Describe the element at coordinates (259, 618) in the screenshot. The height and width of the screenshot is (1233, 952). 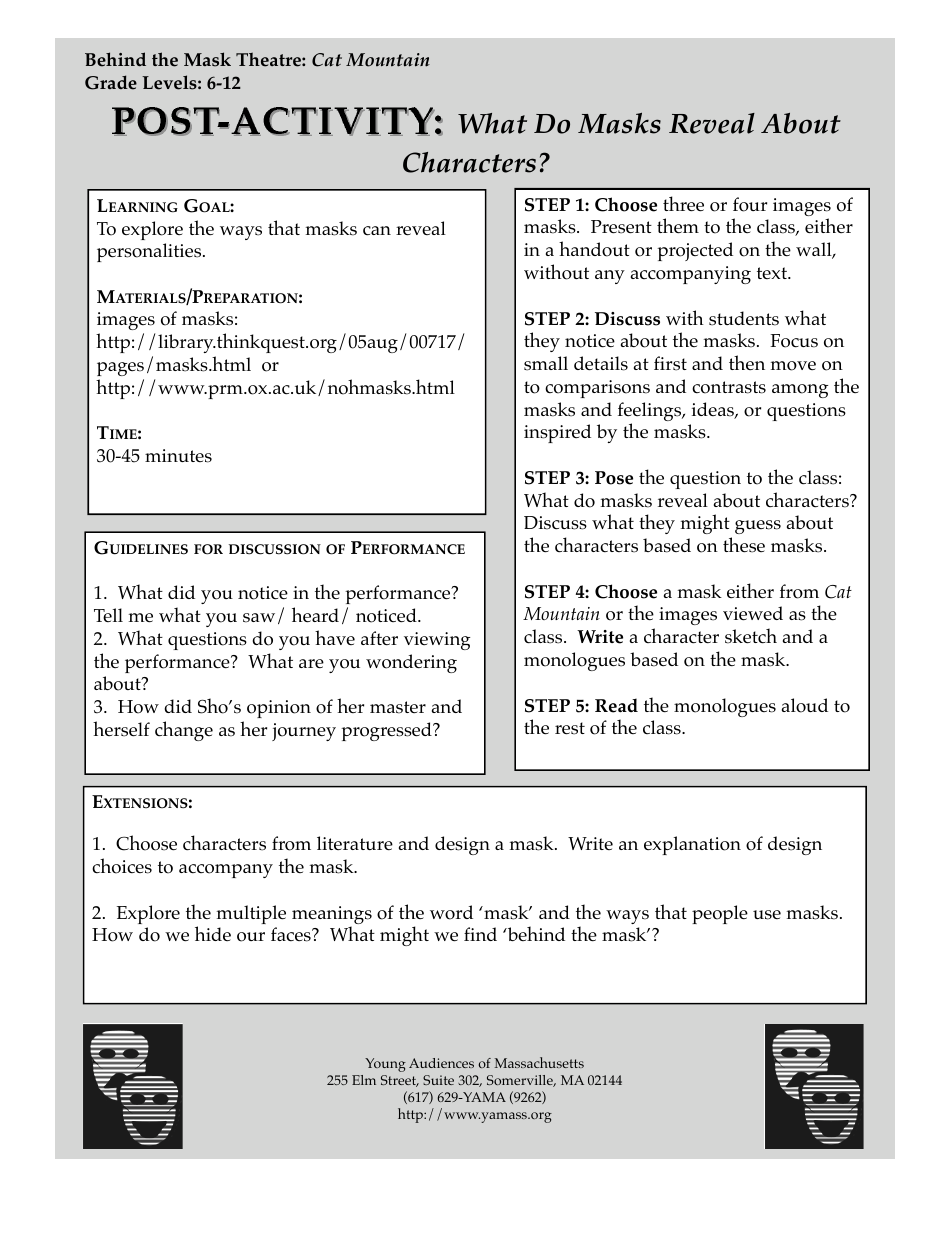
I see `saw` at that location.
